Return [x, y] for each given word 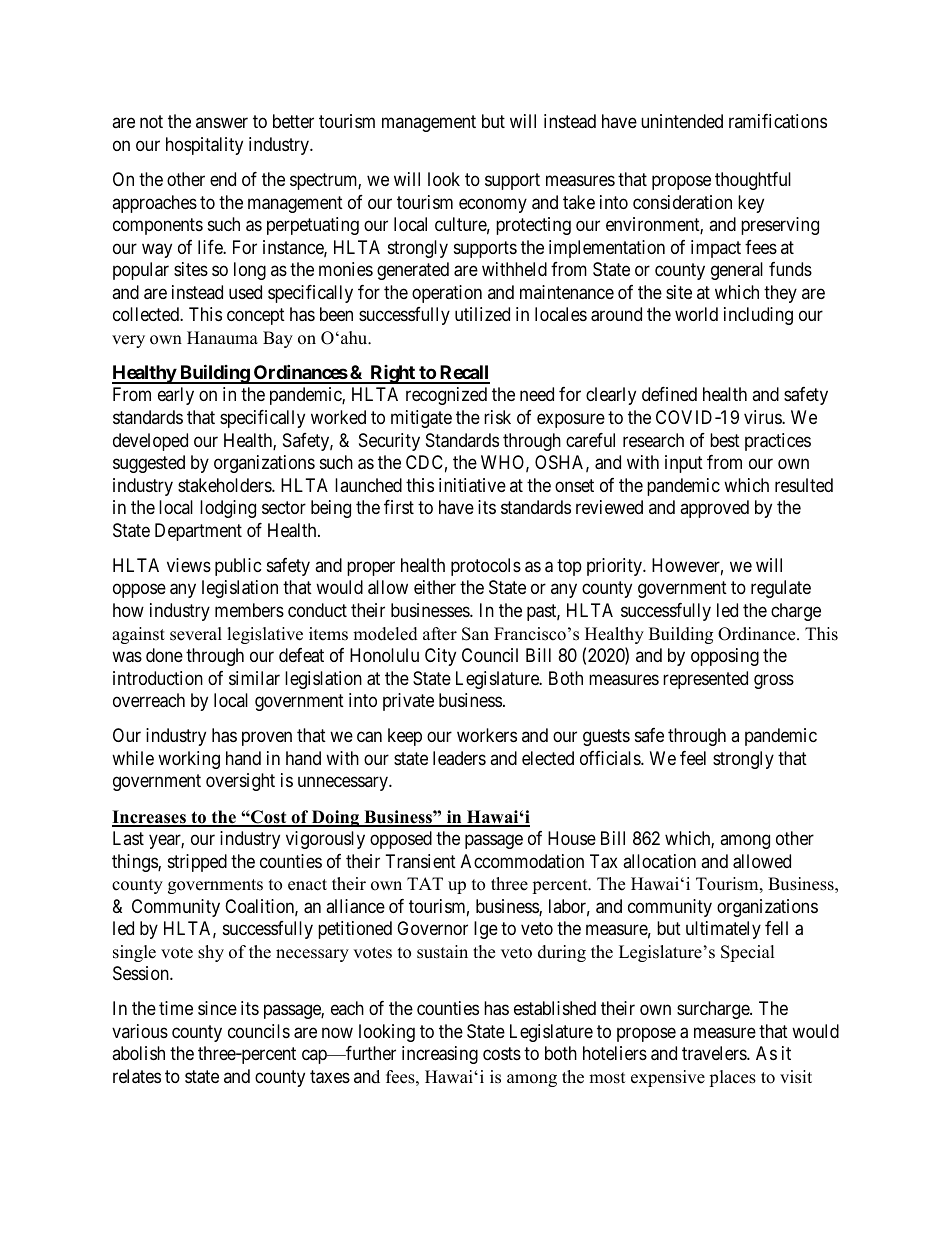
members [249, 610]
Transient [421, 861]
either [435, 587]
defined [669, 394]
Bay [278, 339]
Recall [464, 374]
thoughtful [753, 181]
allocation [659, 861]
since [217, 1008]
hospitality [204, 146]
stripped [197, 863]
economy [493, 205]
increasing [440, 1055]
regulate [781, 589]
